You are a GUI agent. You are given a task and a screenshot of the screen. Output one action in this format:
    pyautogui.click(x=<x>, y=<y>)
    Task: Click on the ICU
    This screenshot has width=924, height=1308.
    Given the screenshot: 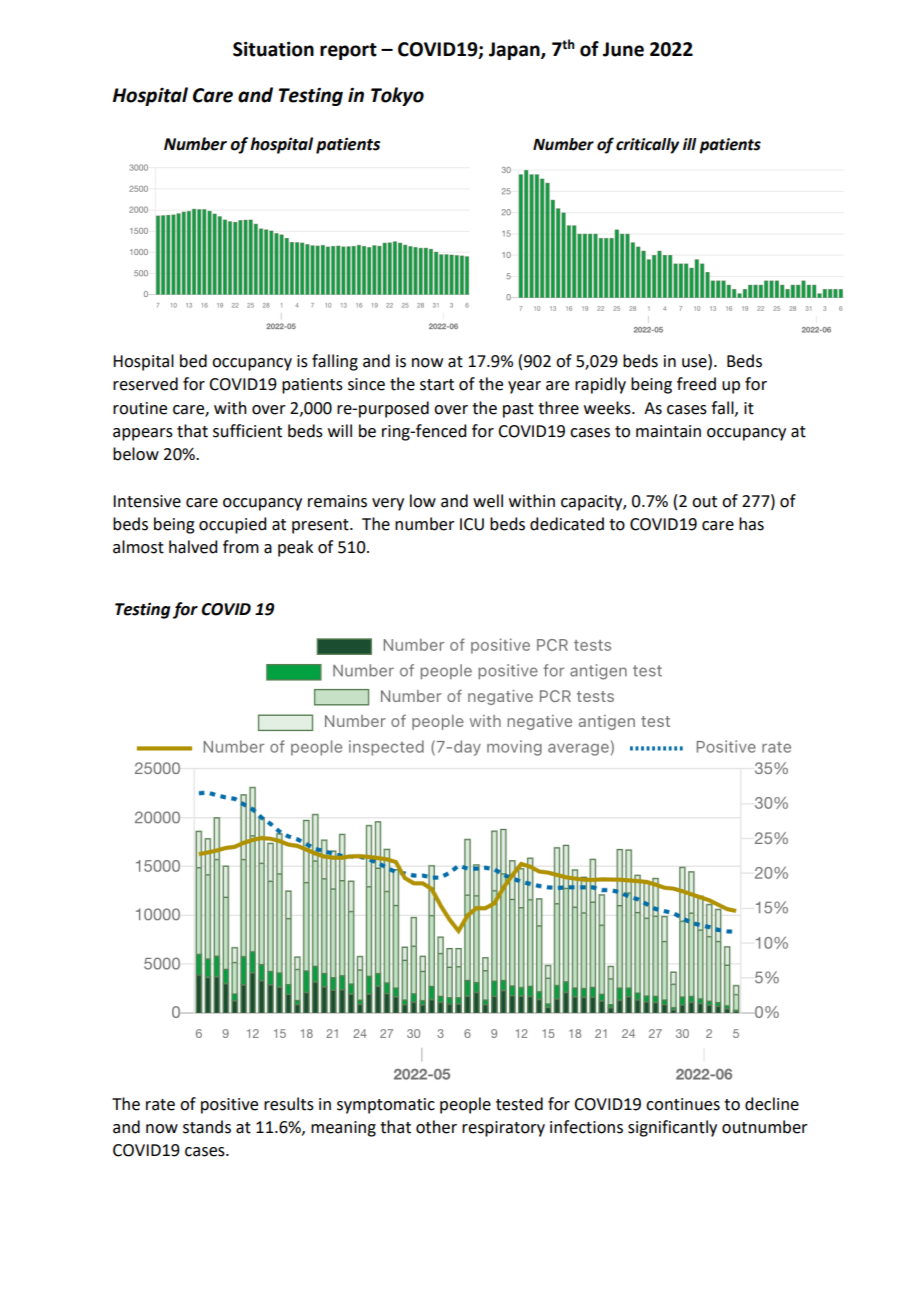 What is the action you would take?
    pyautogui.click(x=472, y=524)
